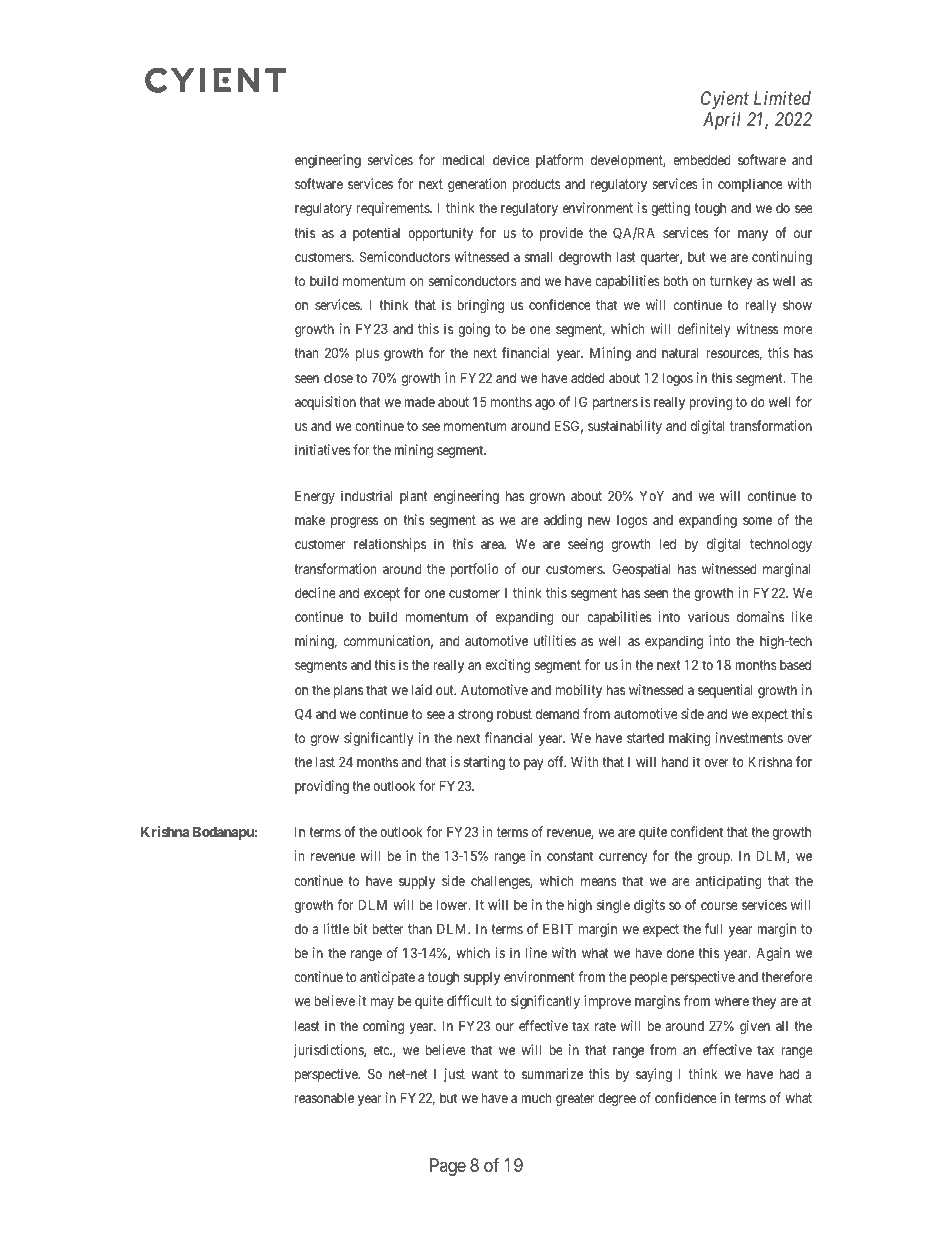  I want to click on had, so click(789, 1073).
